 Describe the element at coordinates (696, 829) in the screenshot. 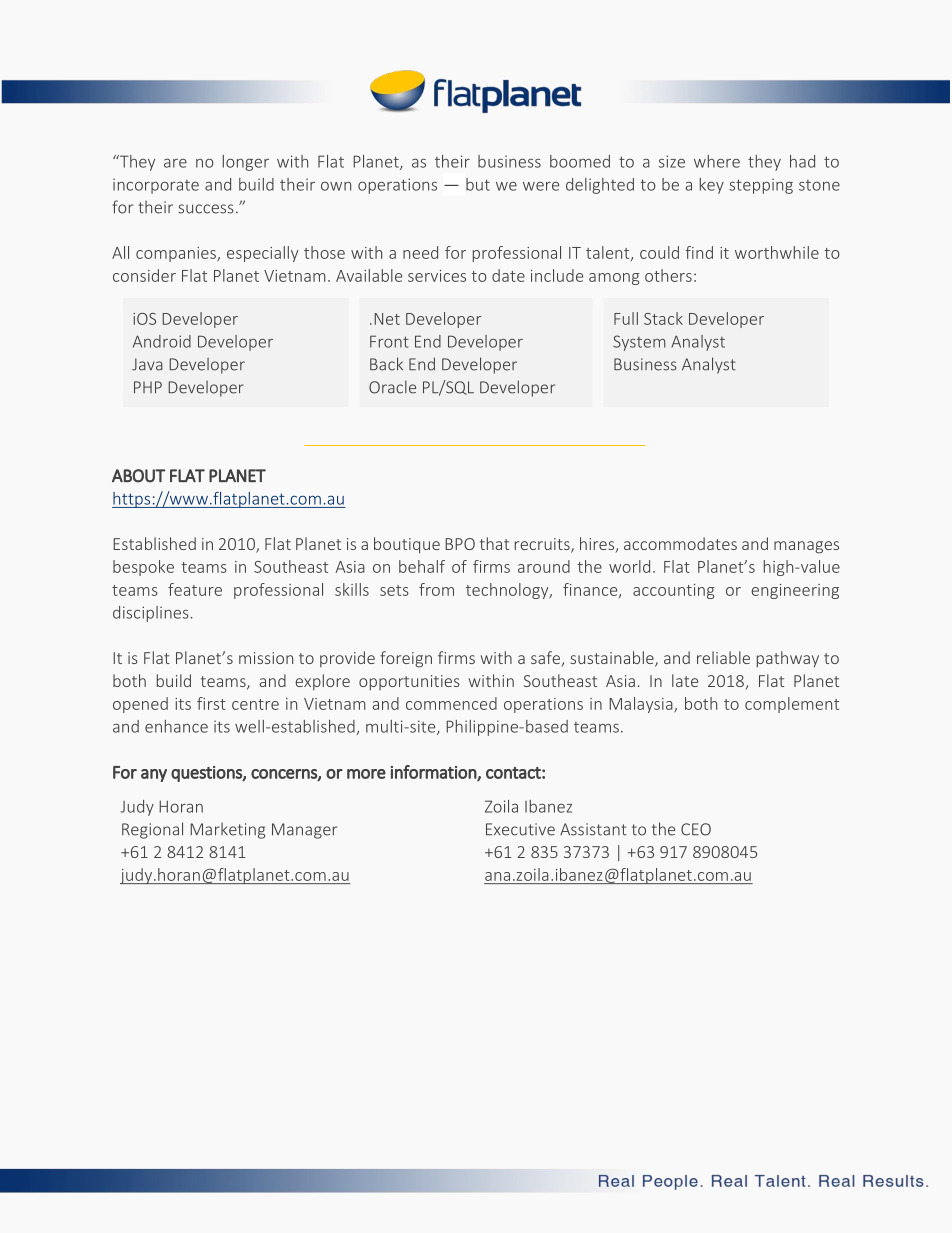

I see `CEO` at that location.
